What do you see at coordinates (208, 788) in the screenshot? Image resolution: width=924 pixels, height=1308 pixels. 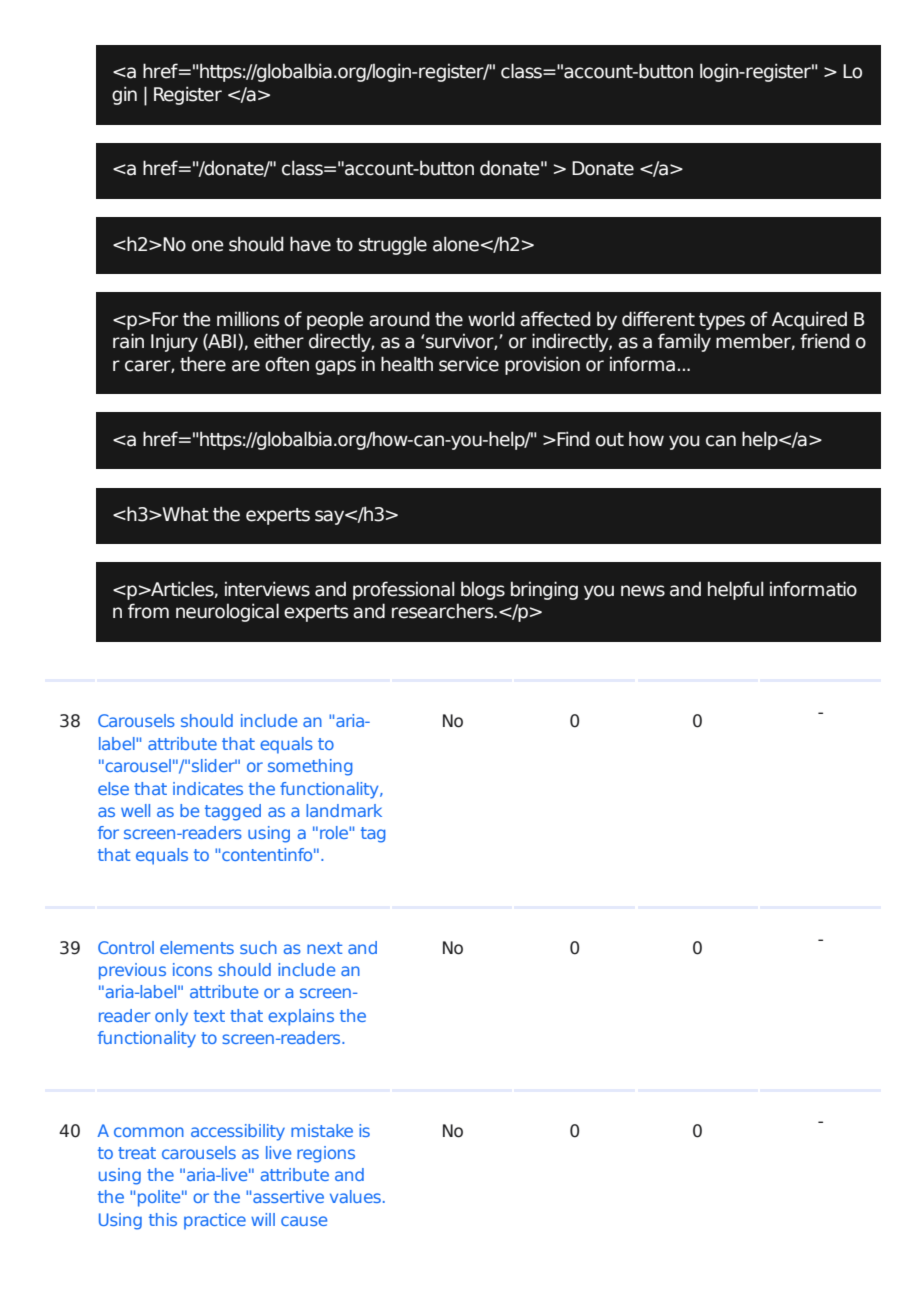 I see `indicates` at bounding box center [208, 788].
